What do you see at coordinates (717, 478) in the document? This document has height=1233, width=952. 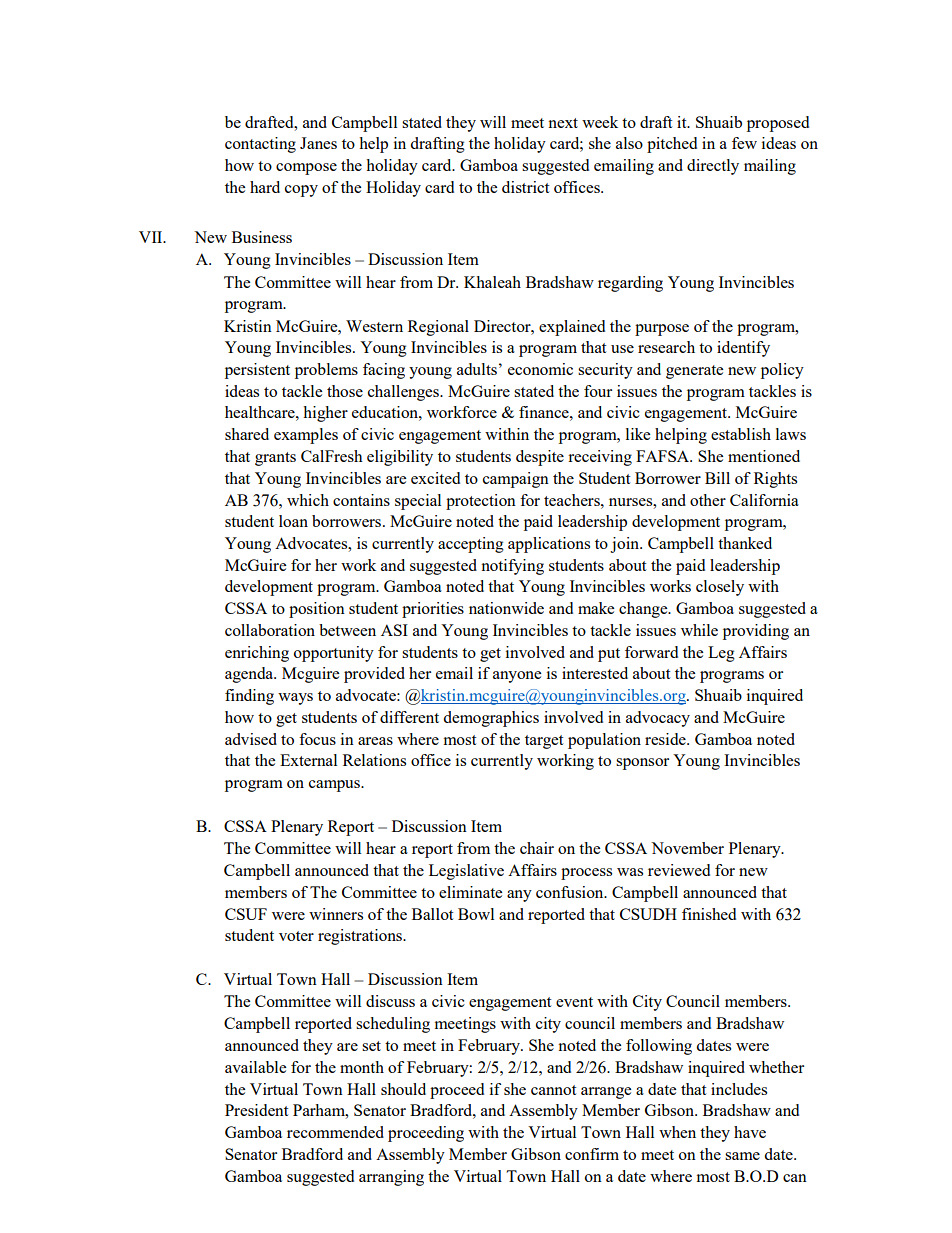 I see `Bill` at bounding box center [717, 478].
